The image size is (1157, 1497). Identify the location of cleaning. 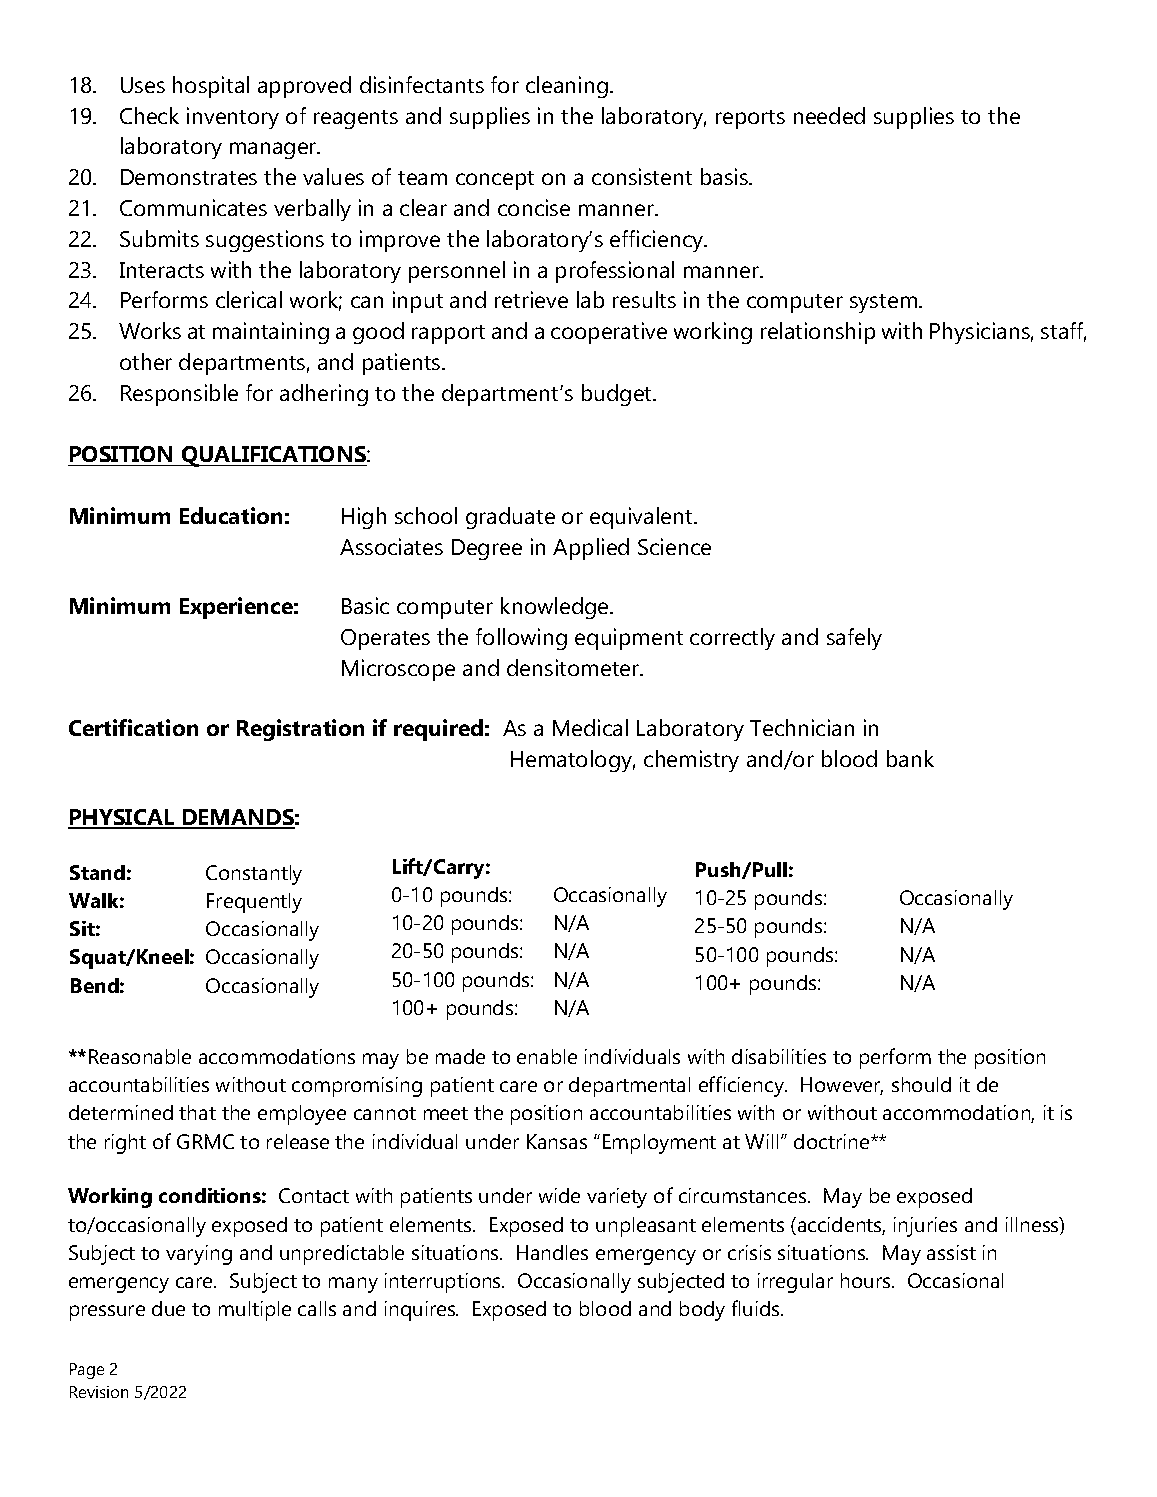
(567, 87).
